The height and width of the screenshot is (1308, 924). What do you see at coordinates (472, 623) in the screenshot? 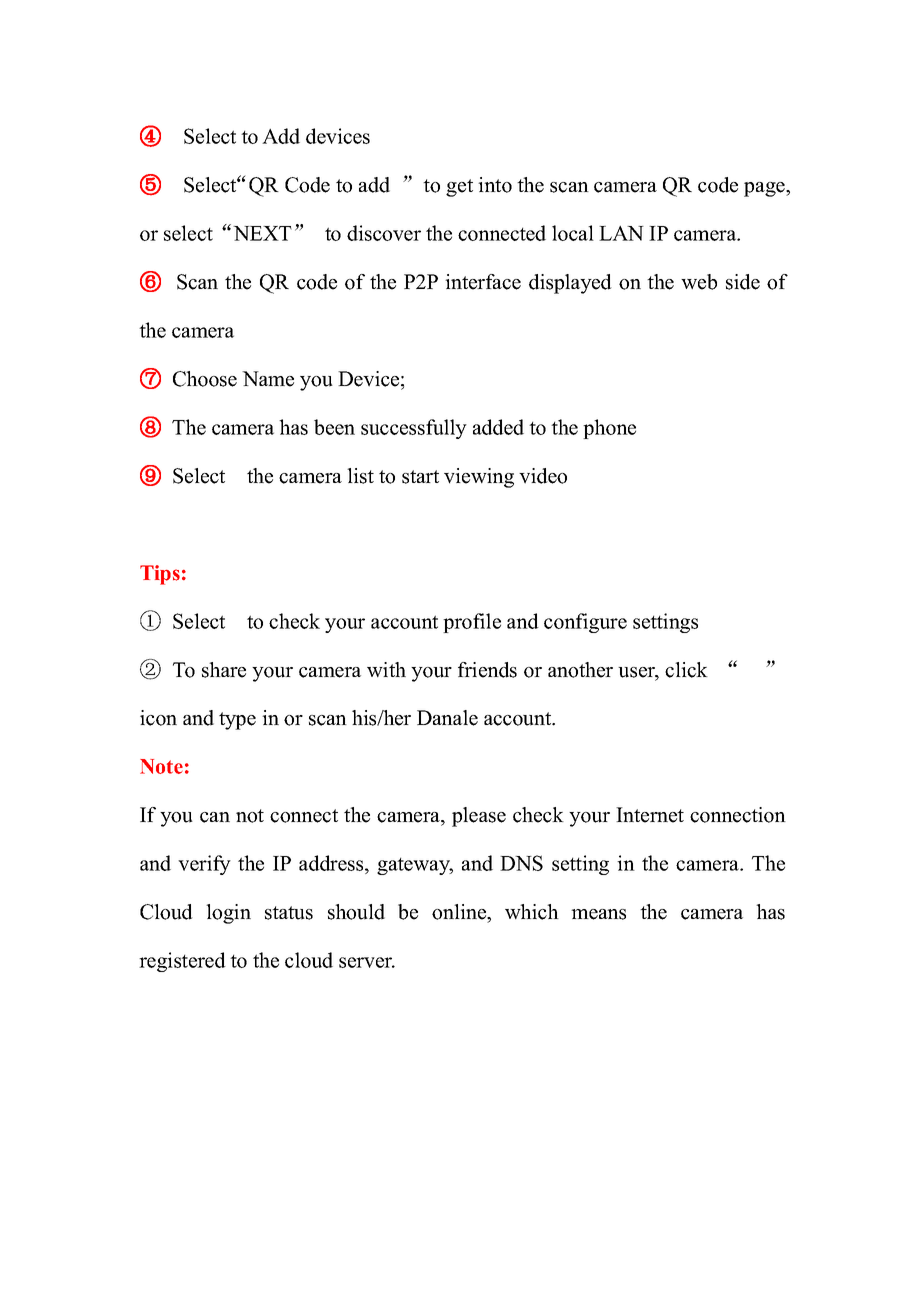
I see `profile` at bounding box center [472, 623].
